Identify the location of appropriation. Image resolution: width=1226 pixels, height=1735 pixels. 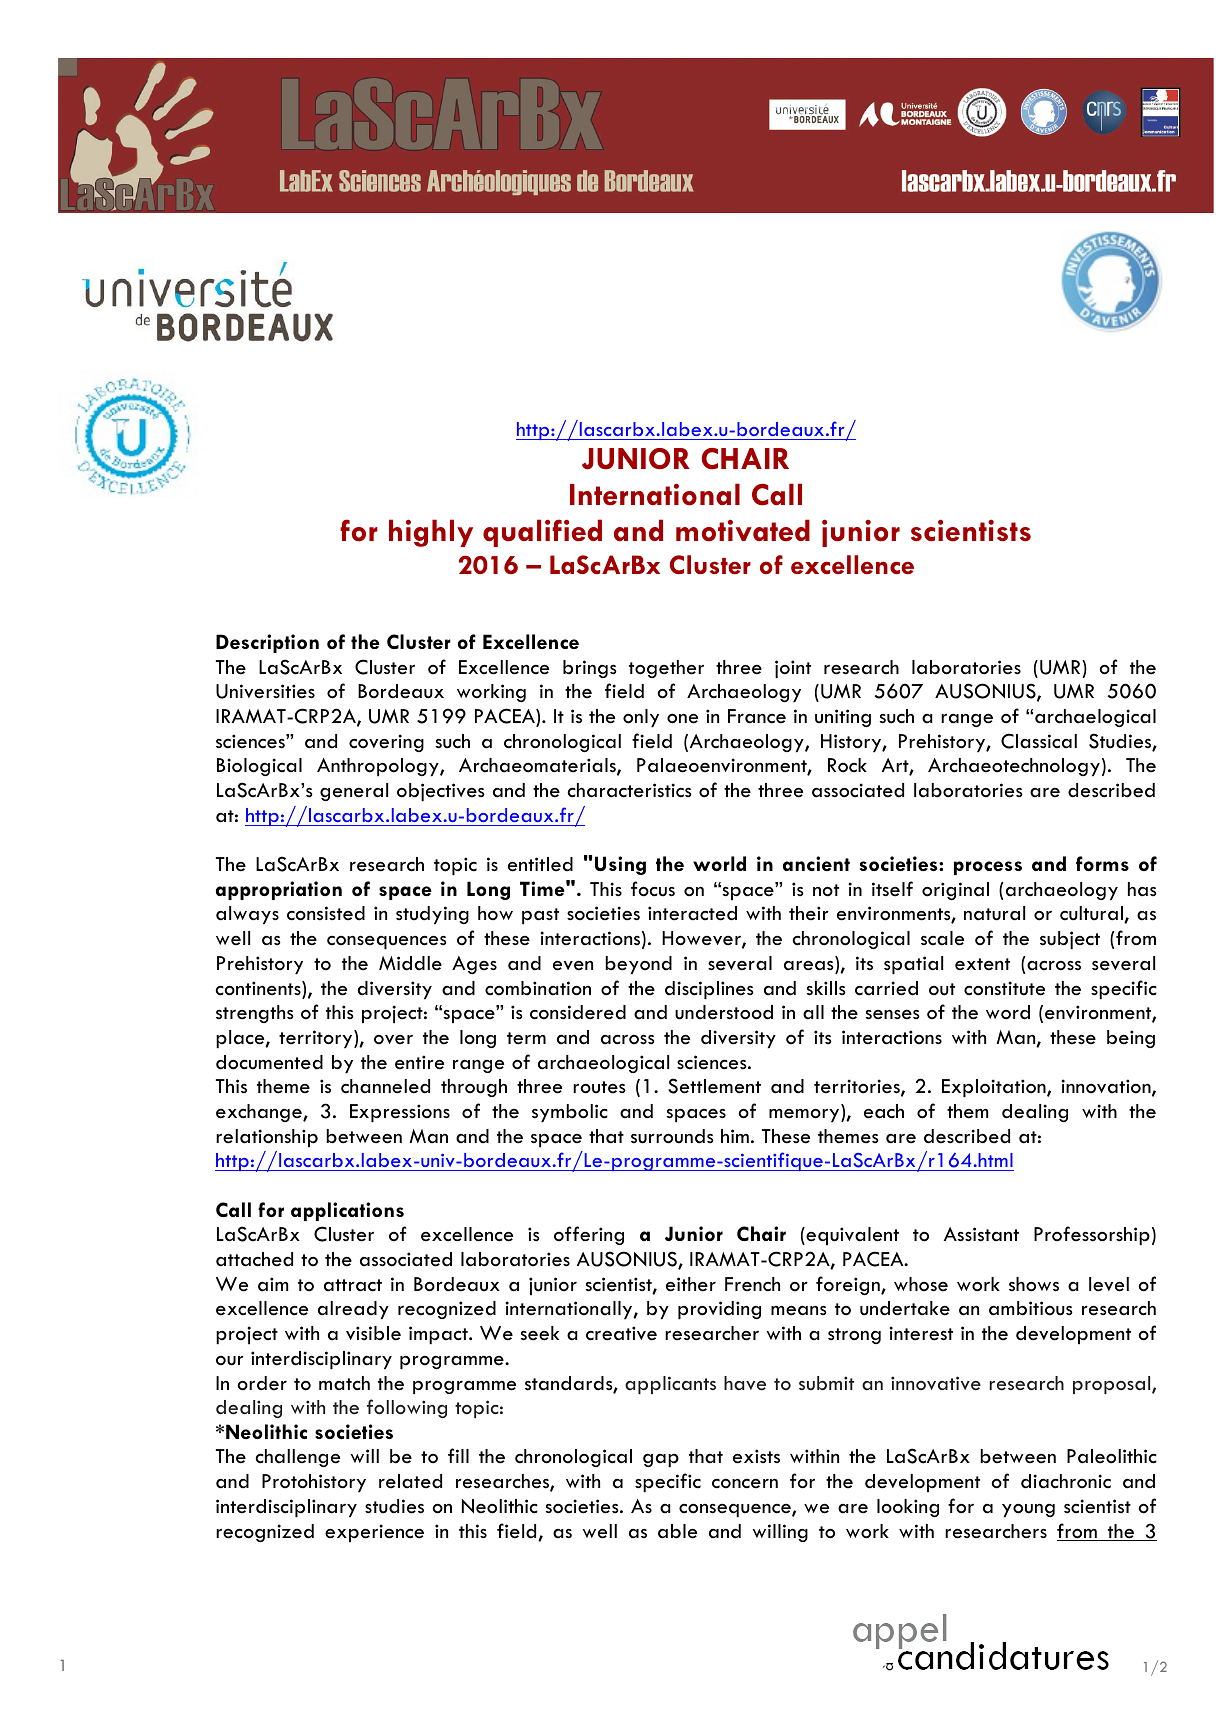
(279, 890).
